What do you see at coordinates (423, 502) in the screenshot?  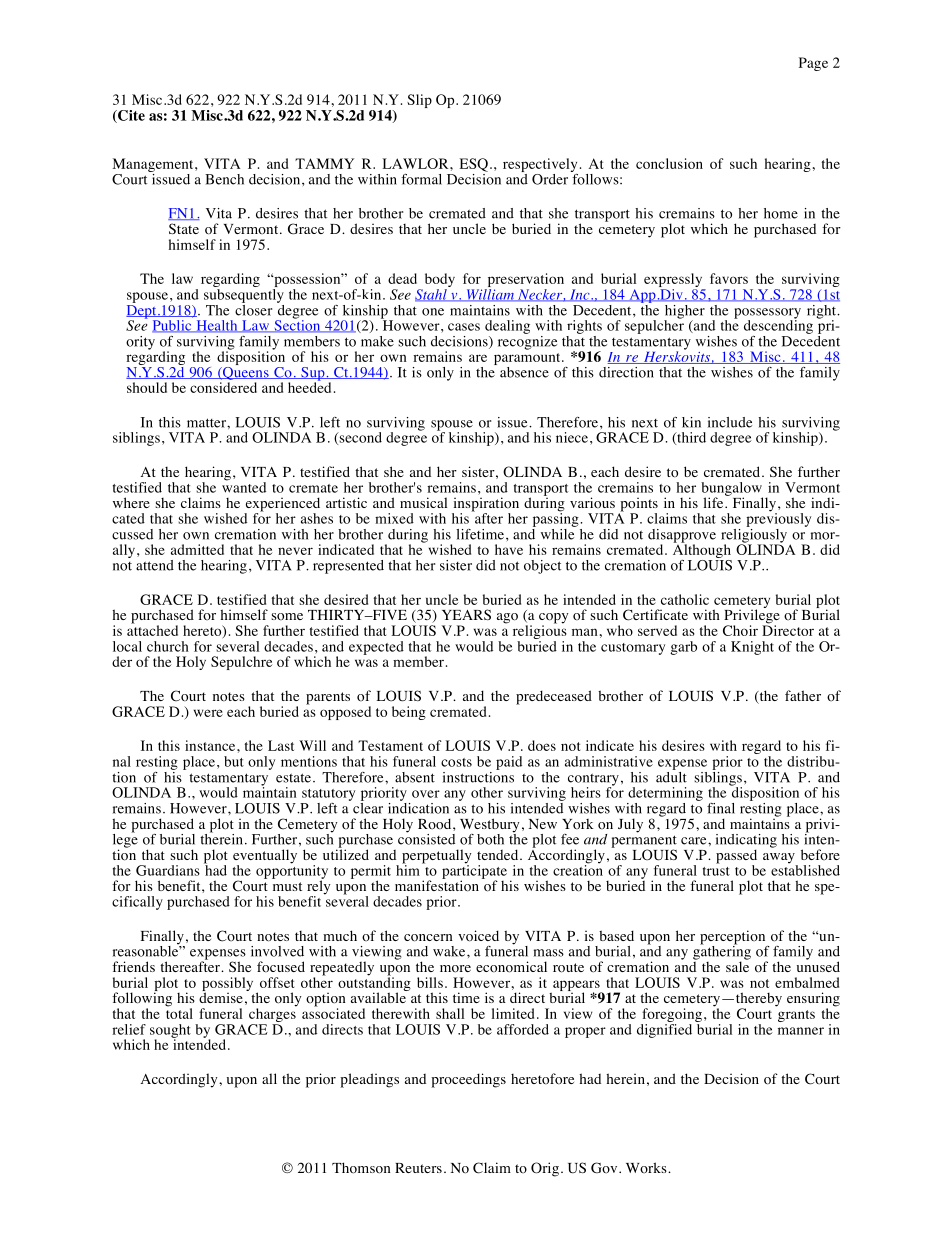 I see `musical` at bounding box center [423, 502].
